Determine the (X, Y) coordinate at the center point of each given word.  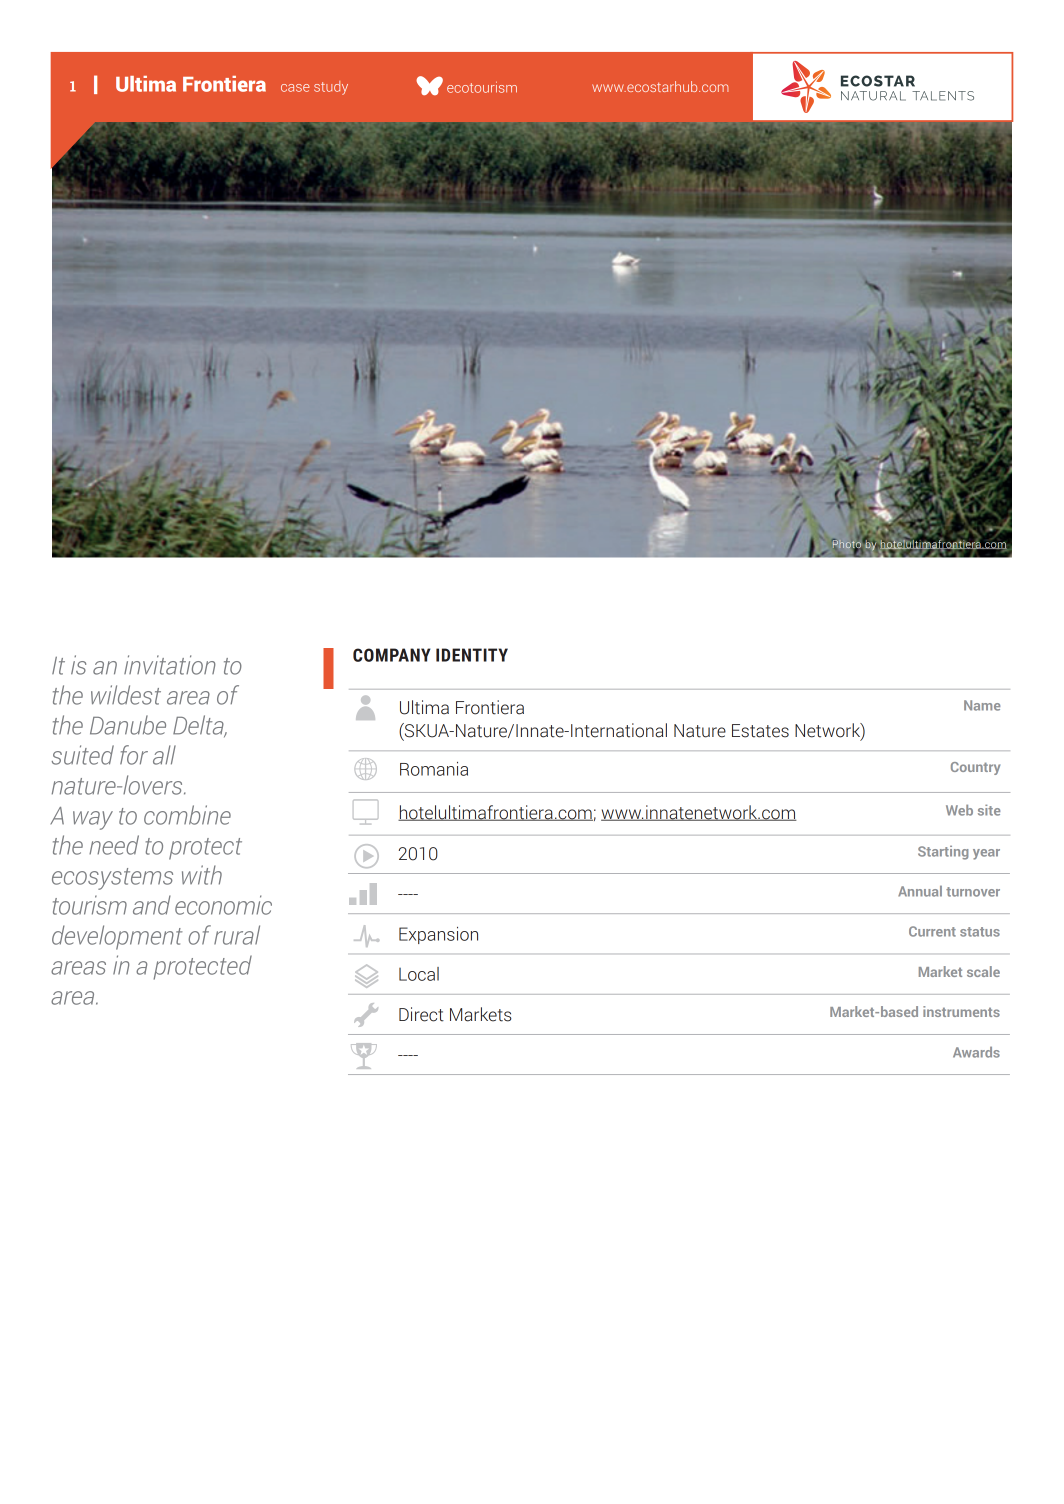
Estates (760, 731)
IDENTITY (472, 655)
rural (237, 935)
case (295, 88)
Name (982, 705)
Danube (128, 725)
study (331, 88)
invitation (170, 665)
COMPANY (392, 655)
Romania (434, 769)
